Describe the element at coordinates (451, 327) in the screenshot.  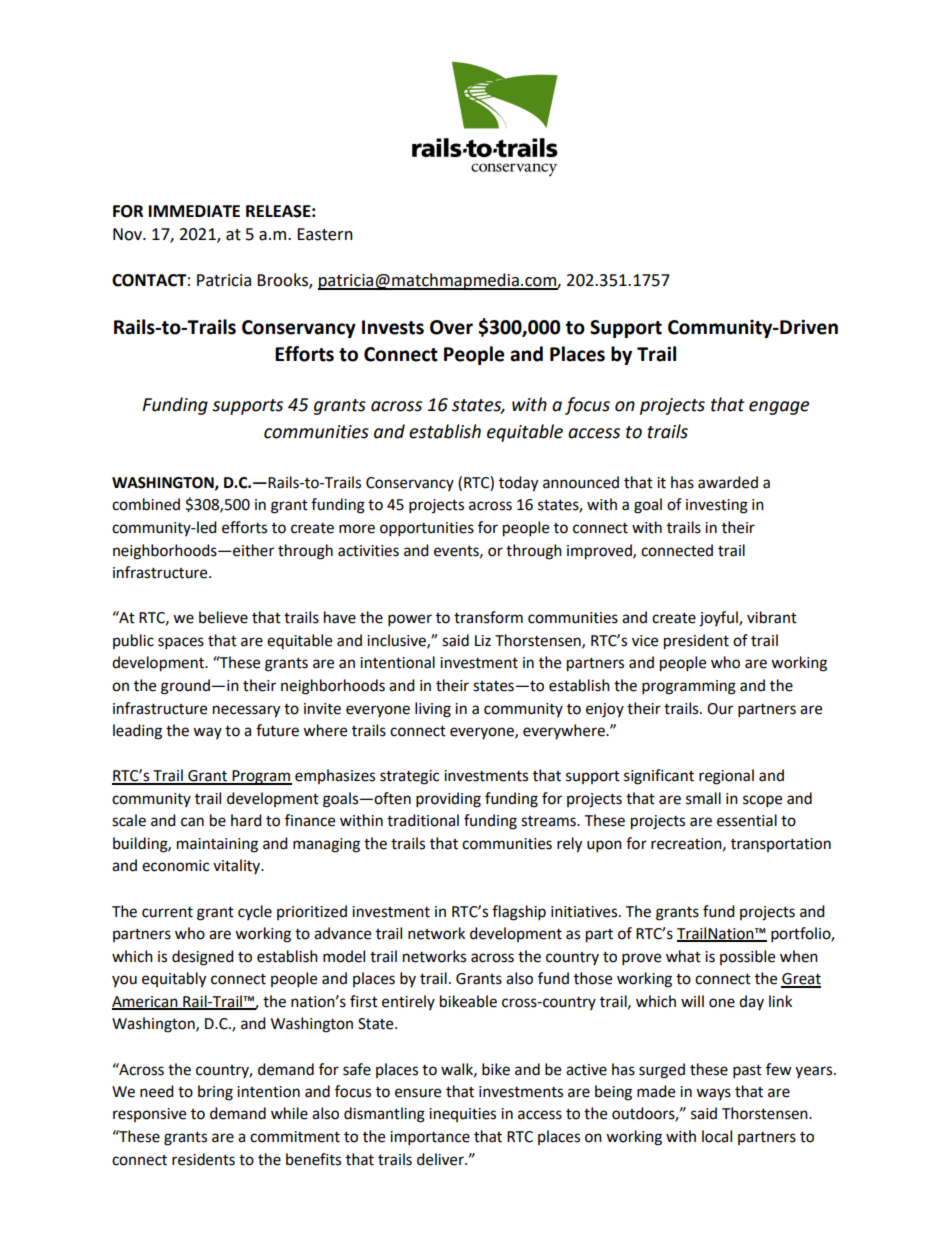
I see `Over` at that location.
